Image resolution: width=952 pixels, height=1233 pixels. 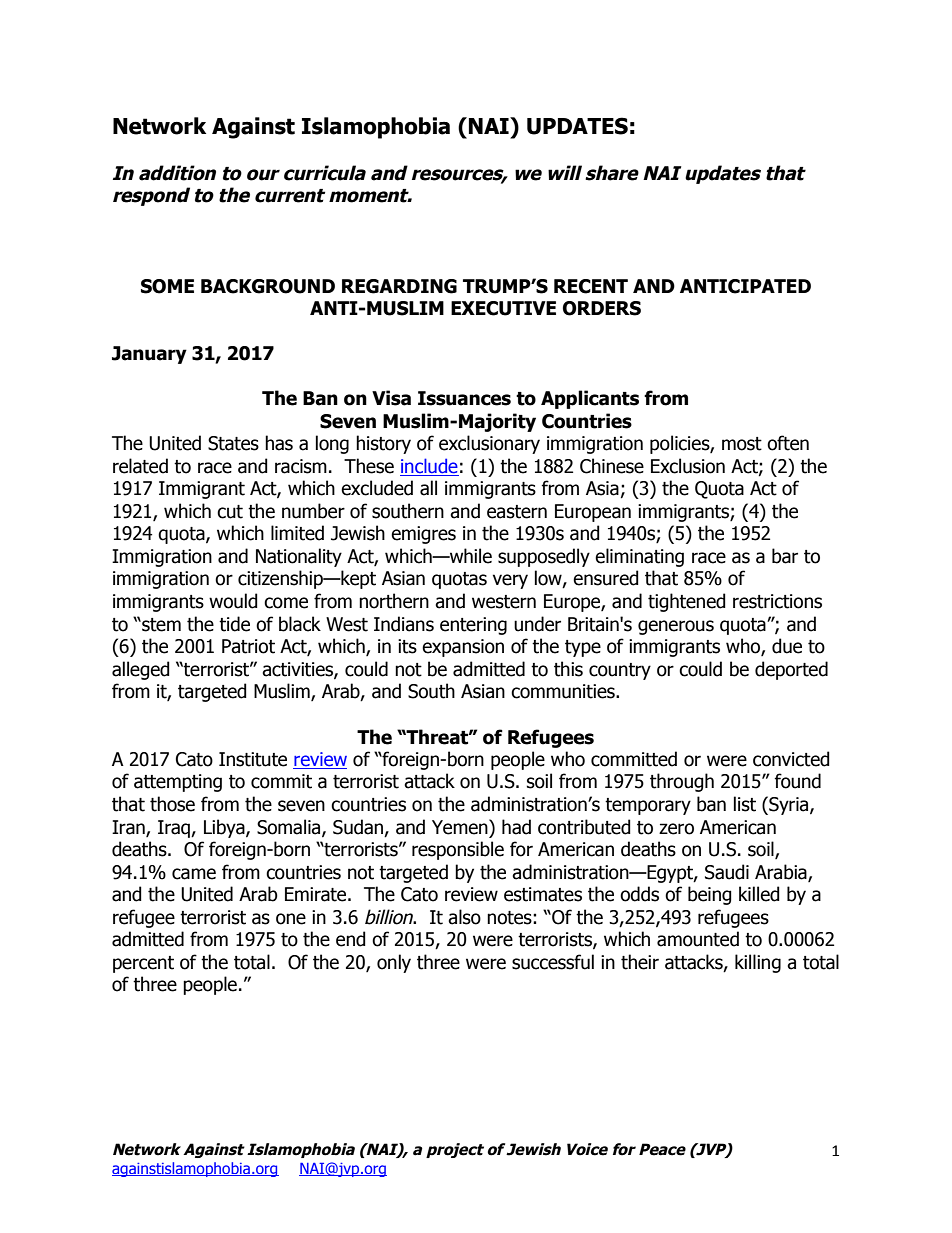 I want to click on ORDERS, so click(x=602, y=308).
